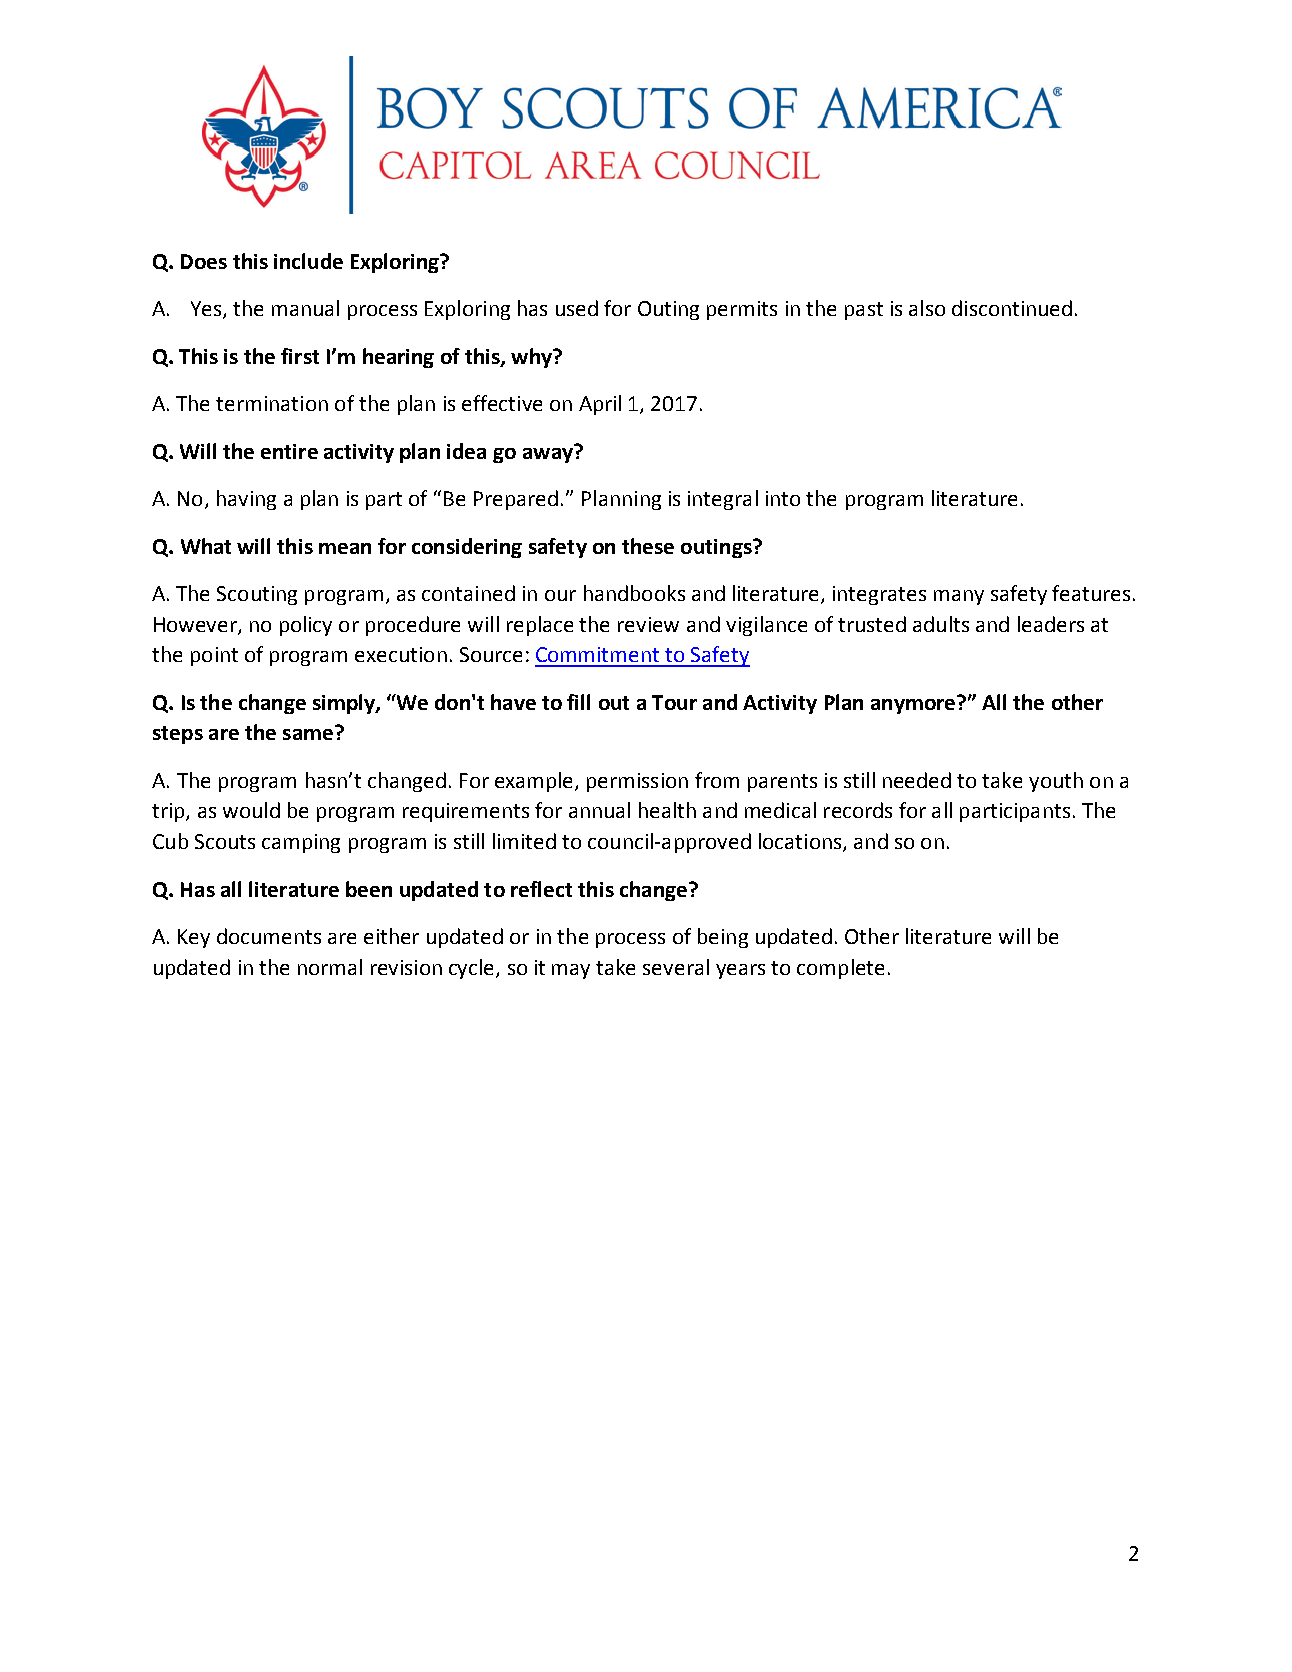 The height and width of the screenshot is (1672, 1292). I want to click on complete, so click(840, 969).
